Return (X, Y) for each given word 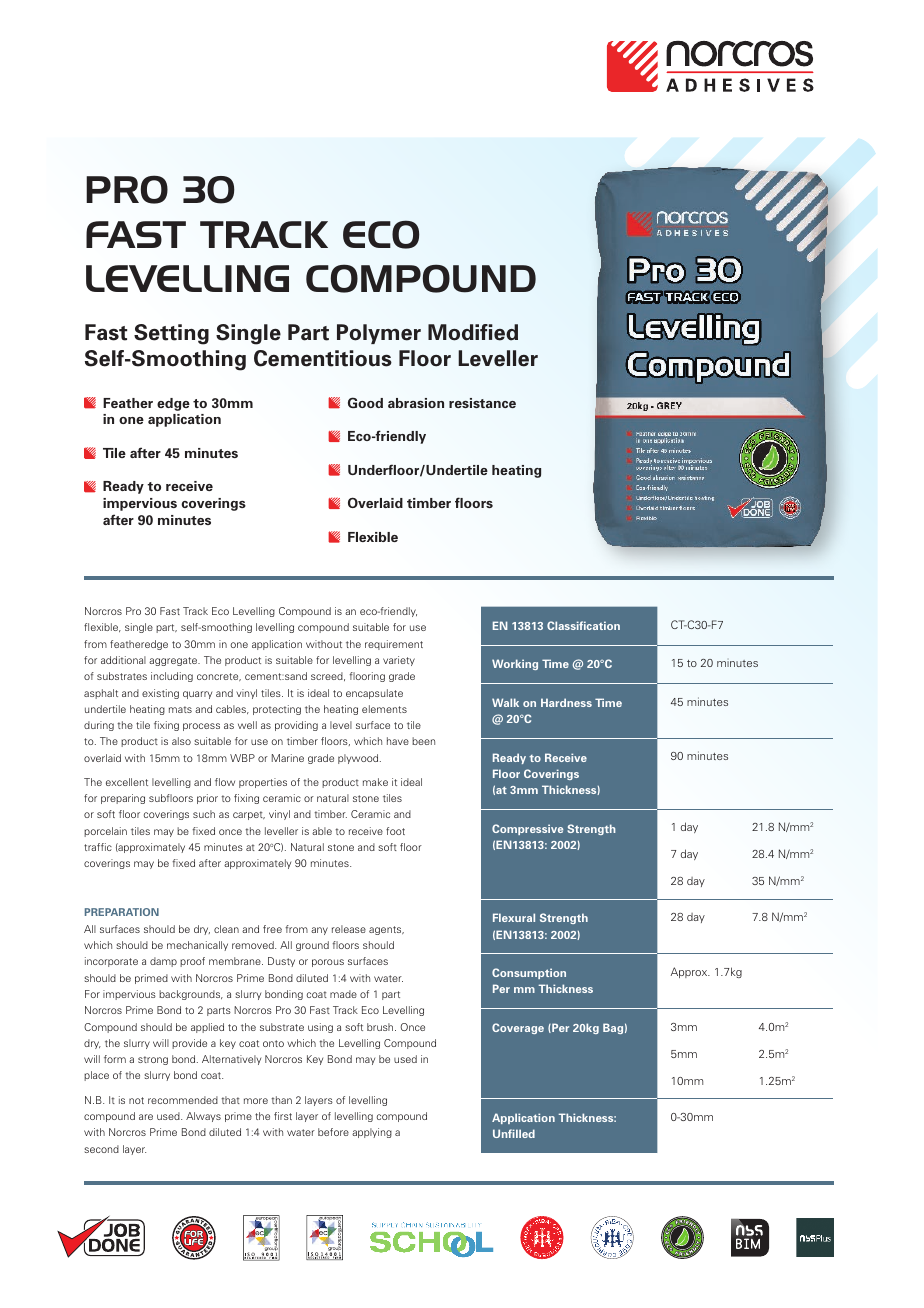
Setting (171, 334)
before (333, 1132)
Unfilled (514, 1133)
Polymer (379, 334)
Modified (473, 332)
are (146, 1117)
